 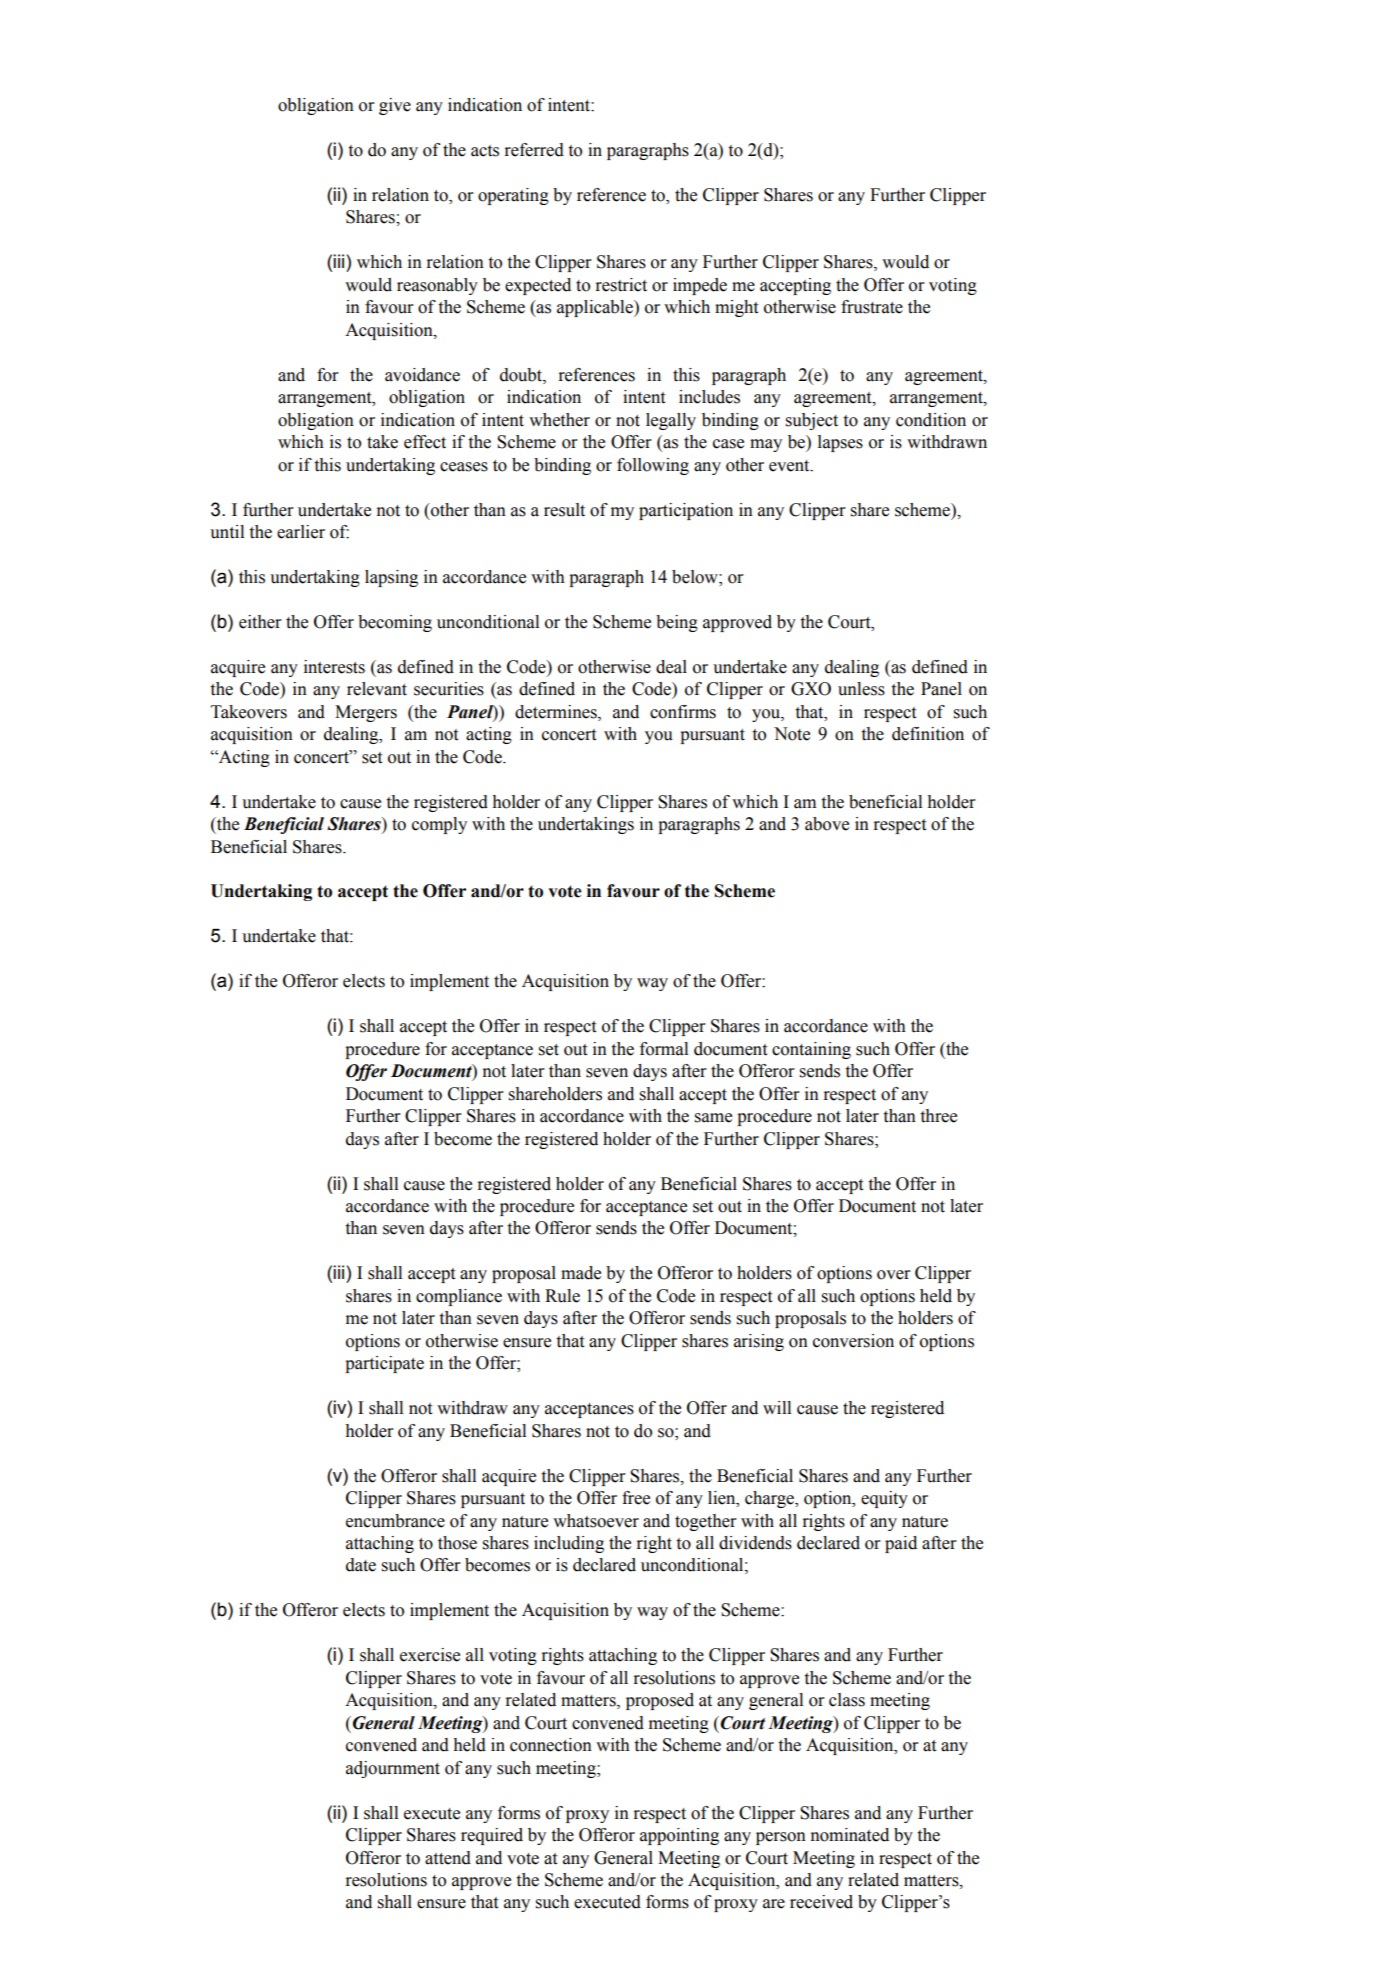 What do you see at coordinates (811, 1050) in the screenshot?
I see `containing` at bounding box center [811, 1050].
